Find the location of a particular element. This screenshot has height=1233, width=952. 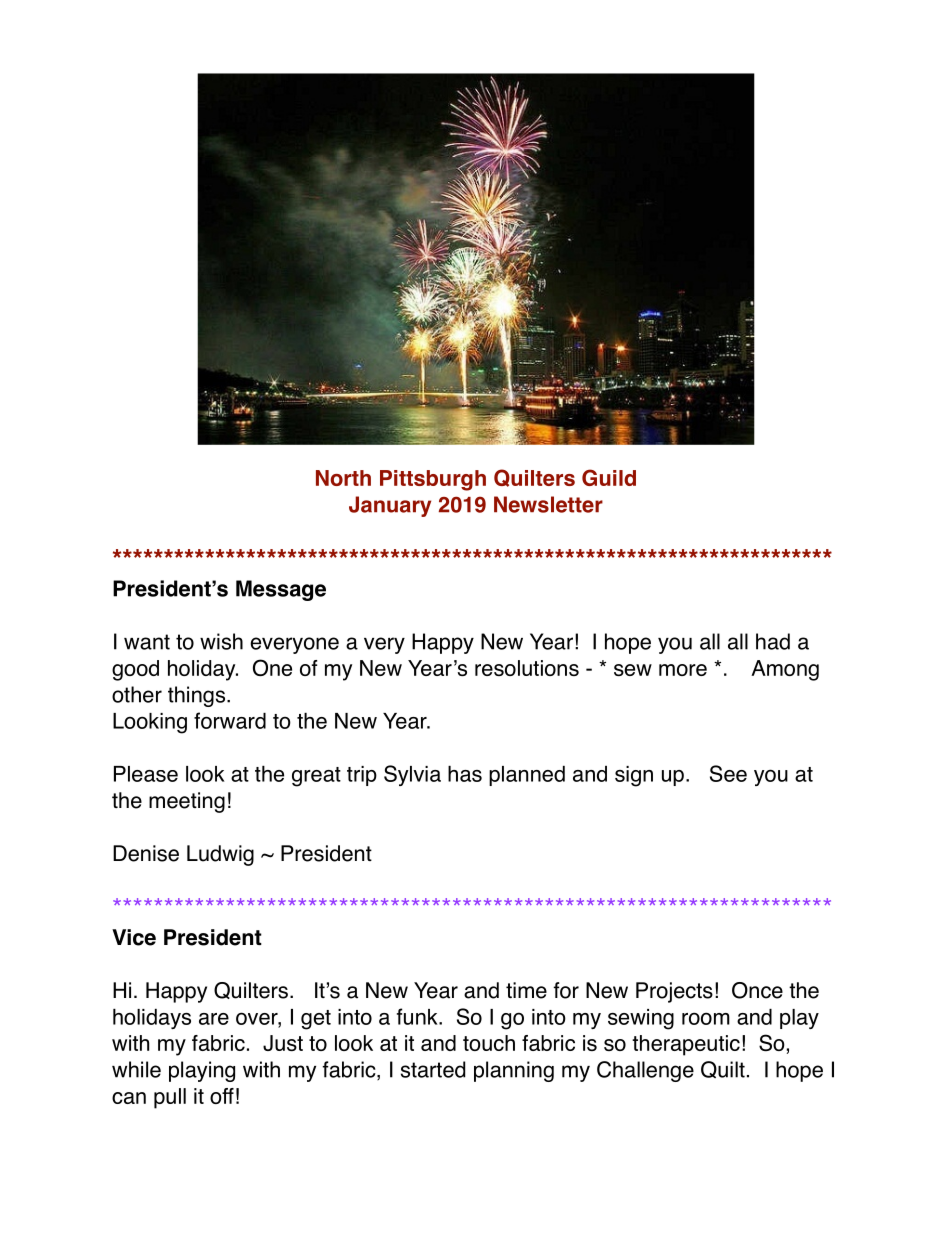

Once is located at coordinates (757, 990).
